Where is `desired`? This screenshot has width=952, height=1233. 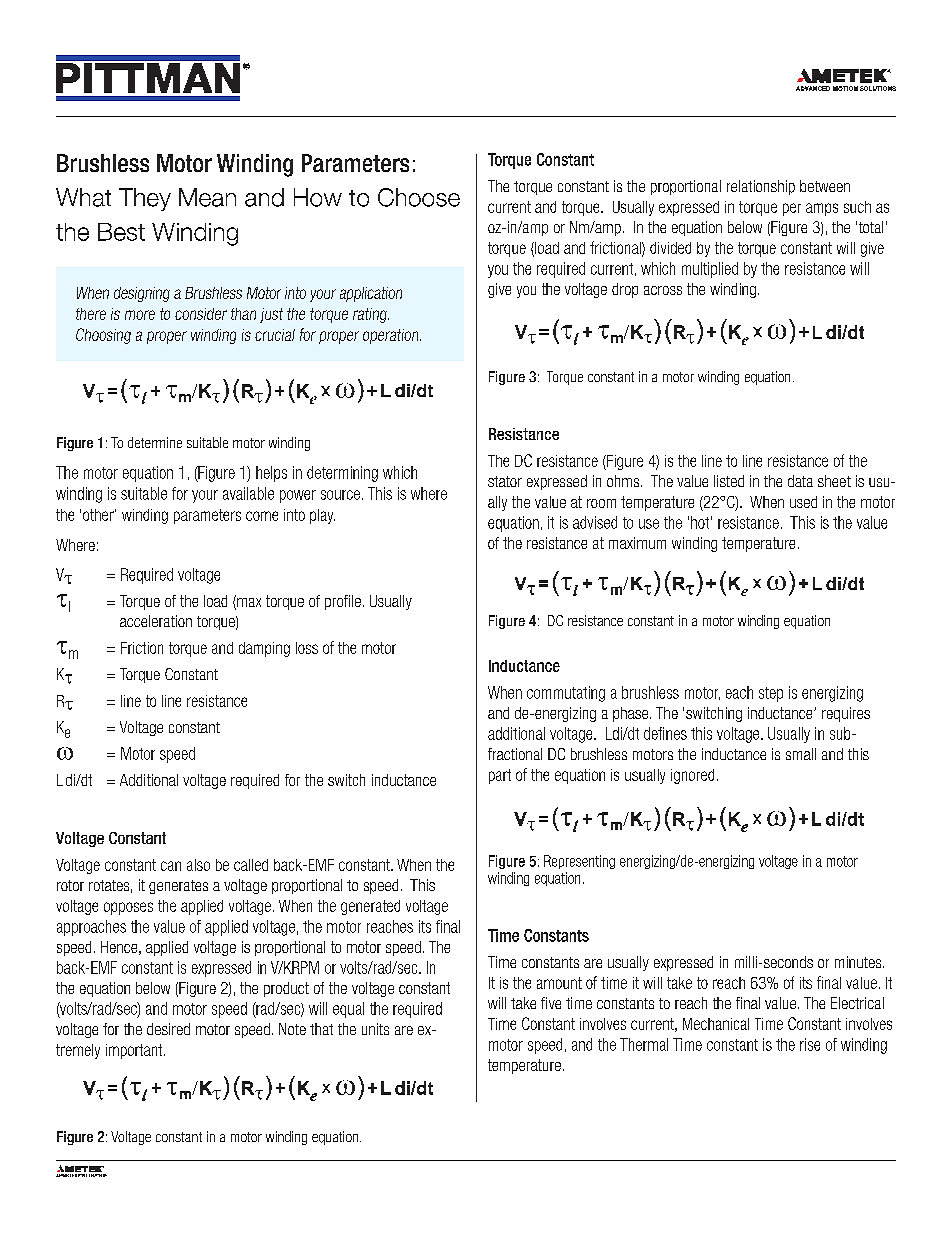
desired is located at coordinates (168, 1029).
